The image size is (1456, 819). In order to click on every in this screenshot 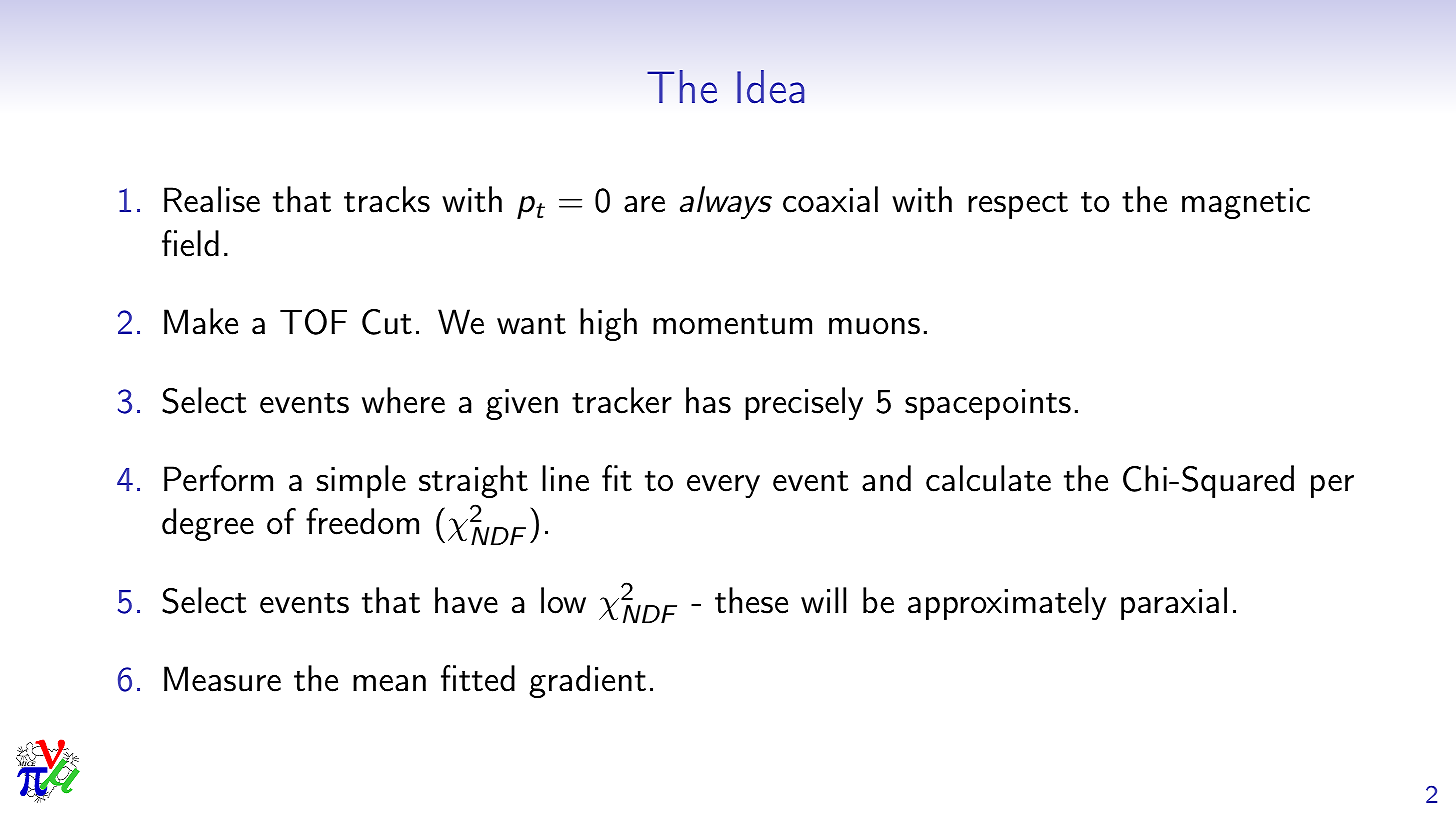, I will do `click(723, 486)`.
